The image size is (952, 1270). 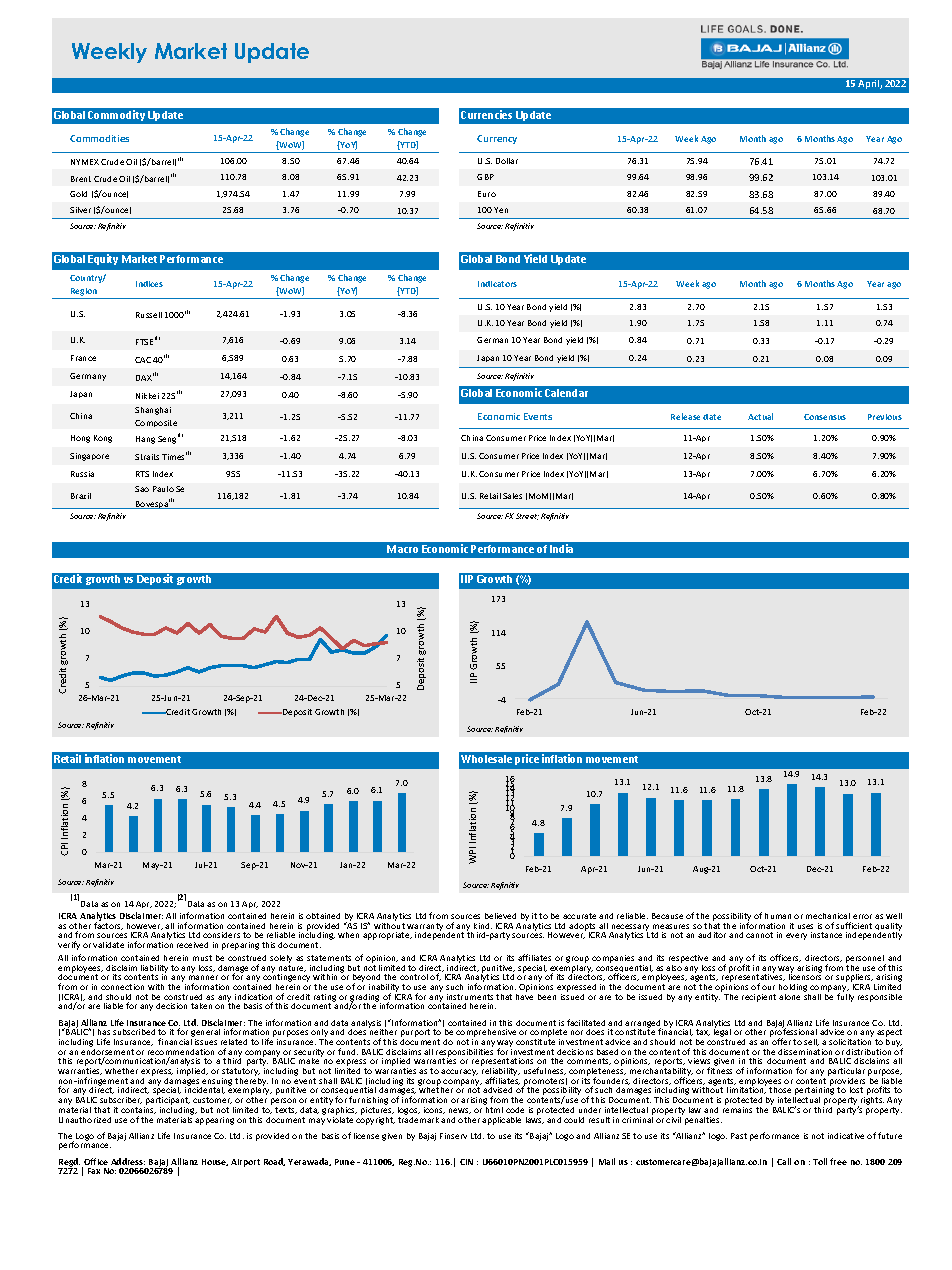 I want to click on Actual, so click(x=760, y=416).
